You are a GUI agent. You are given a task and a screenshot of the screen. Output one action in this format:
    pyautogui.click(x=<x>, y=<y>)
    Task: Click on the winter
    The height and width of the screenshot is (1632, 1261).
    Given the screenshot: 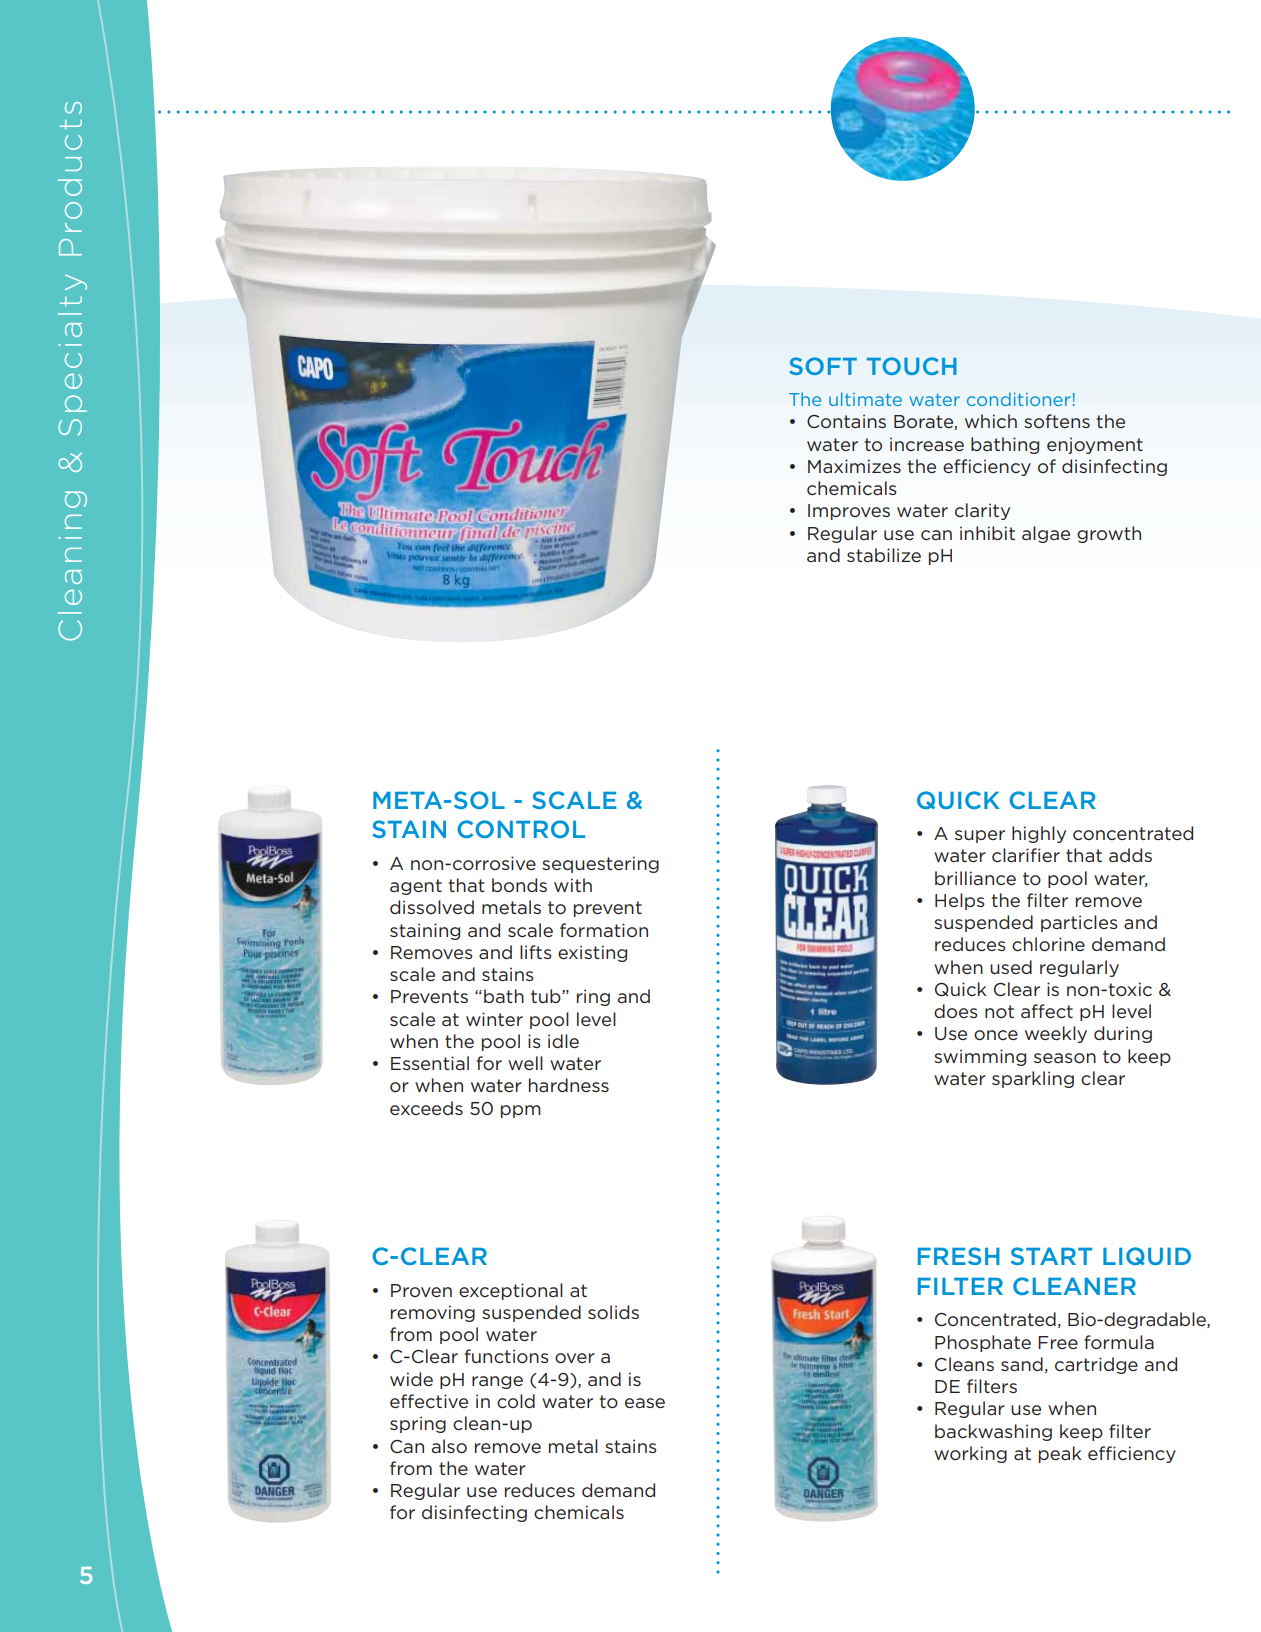 What is the action you would take?
    pyautogui.click(x=494, y=1019)
